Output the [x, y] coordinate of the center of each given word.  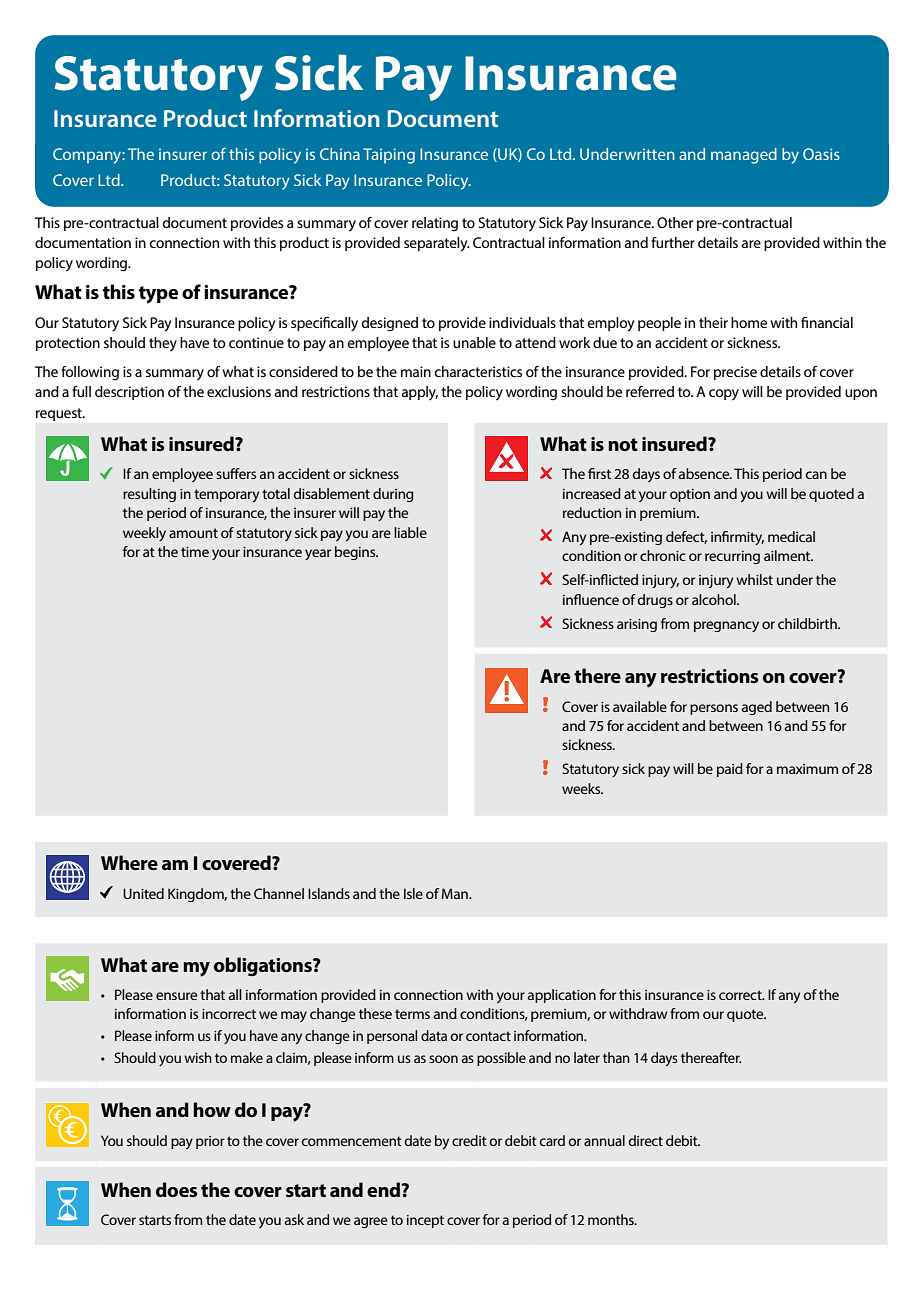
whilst [754, 579]
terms [412, 1014]
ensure [176, 996]
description [129, 393]
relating [435, 224]
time [195, 552]
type [158, 295]
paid [730, 770]
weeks [582, 788]
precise [735, 373]
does [176, 1190]
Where [129, 862]
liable [410, 532]
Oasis [821, 154]
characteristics [478, 371]
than [616, 1057]
